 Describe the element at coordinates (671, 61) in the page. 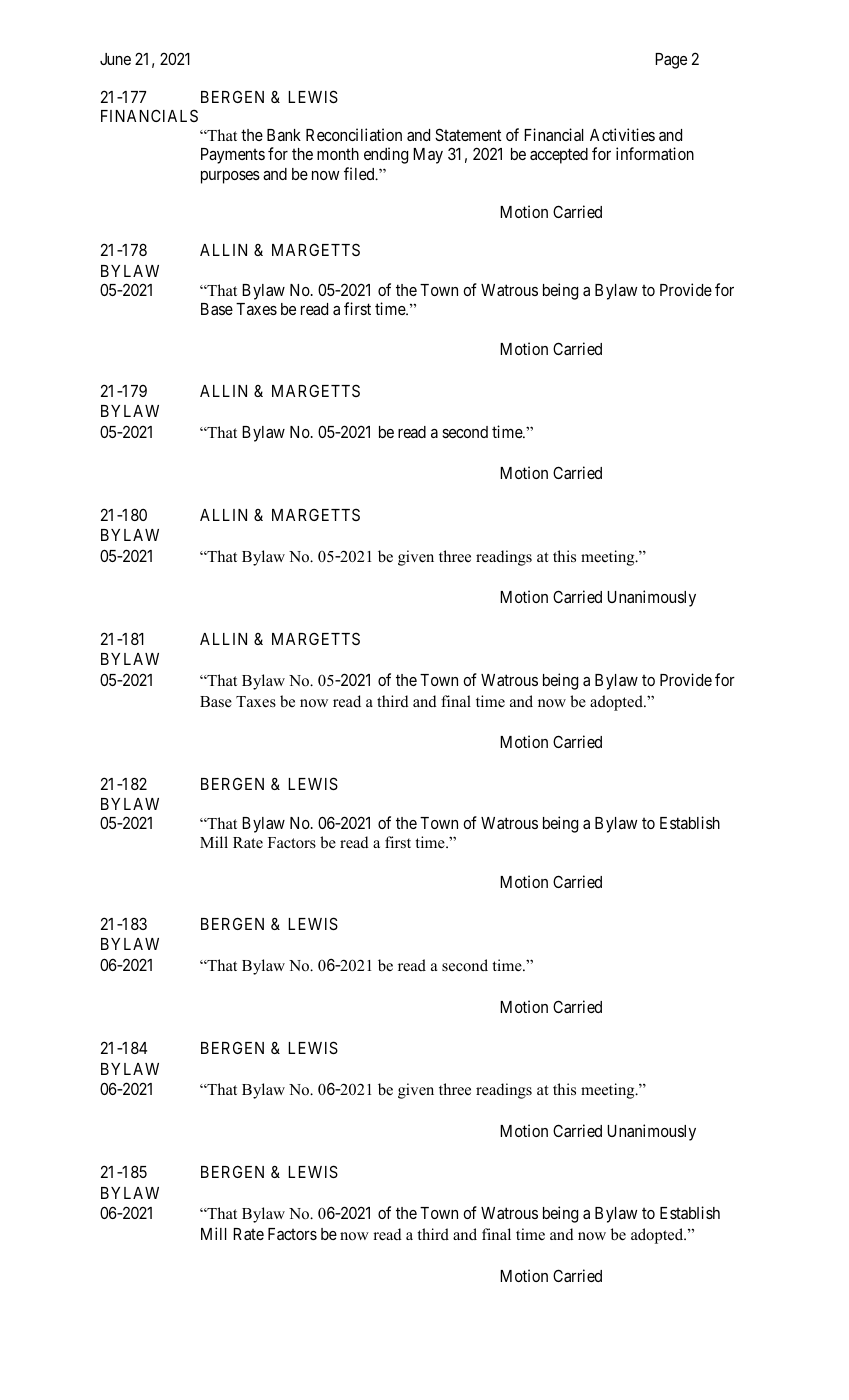

I see `Page` at that location.
